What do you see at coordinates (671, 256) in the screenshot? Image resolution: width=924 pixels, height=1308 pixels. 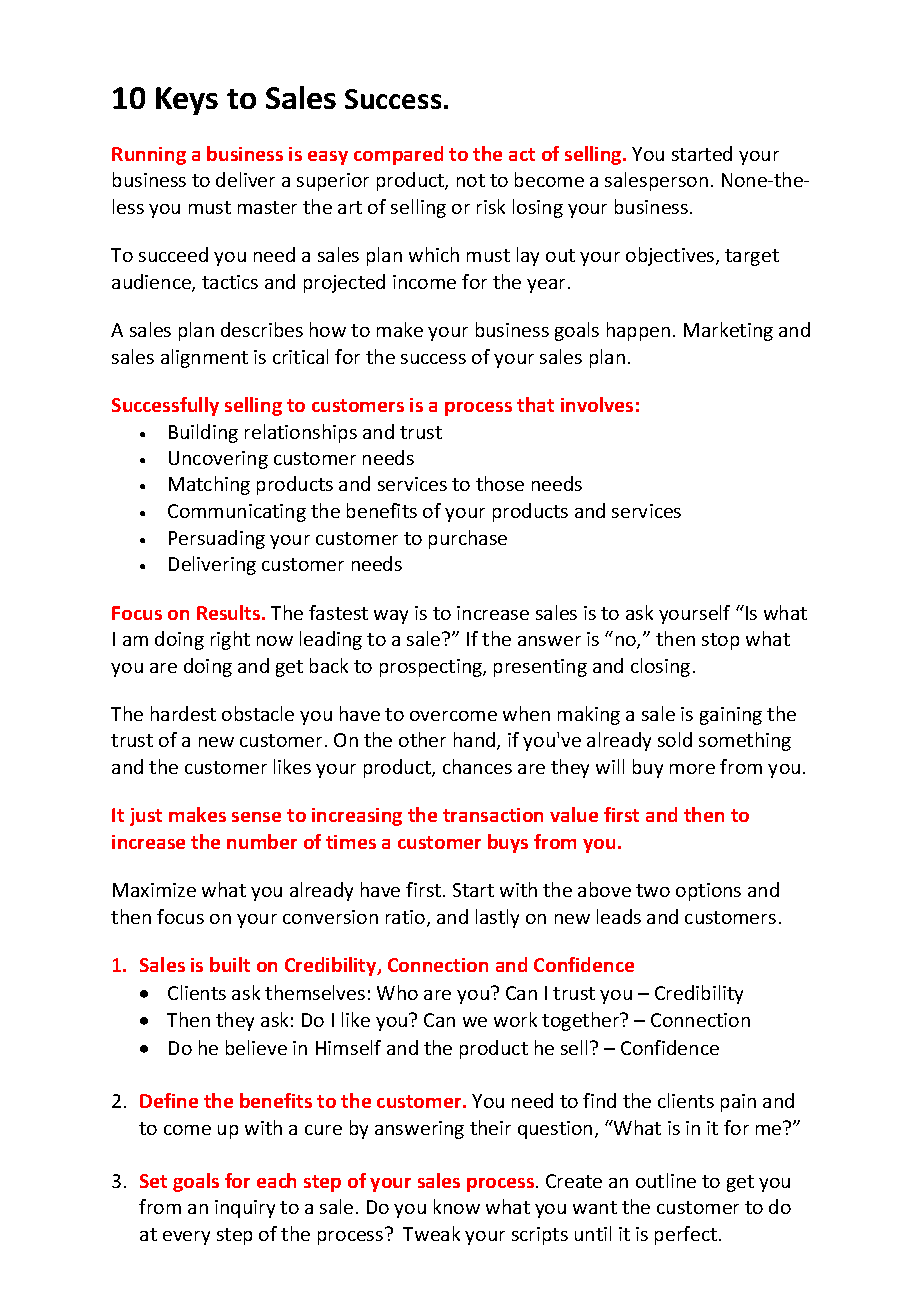 I see `objectives` at bounding box center [671, 256].
